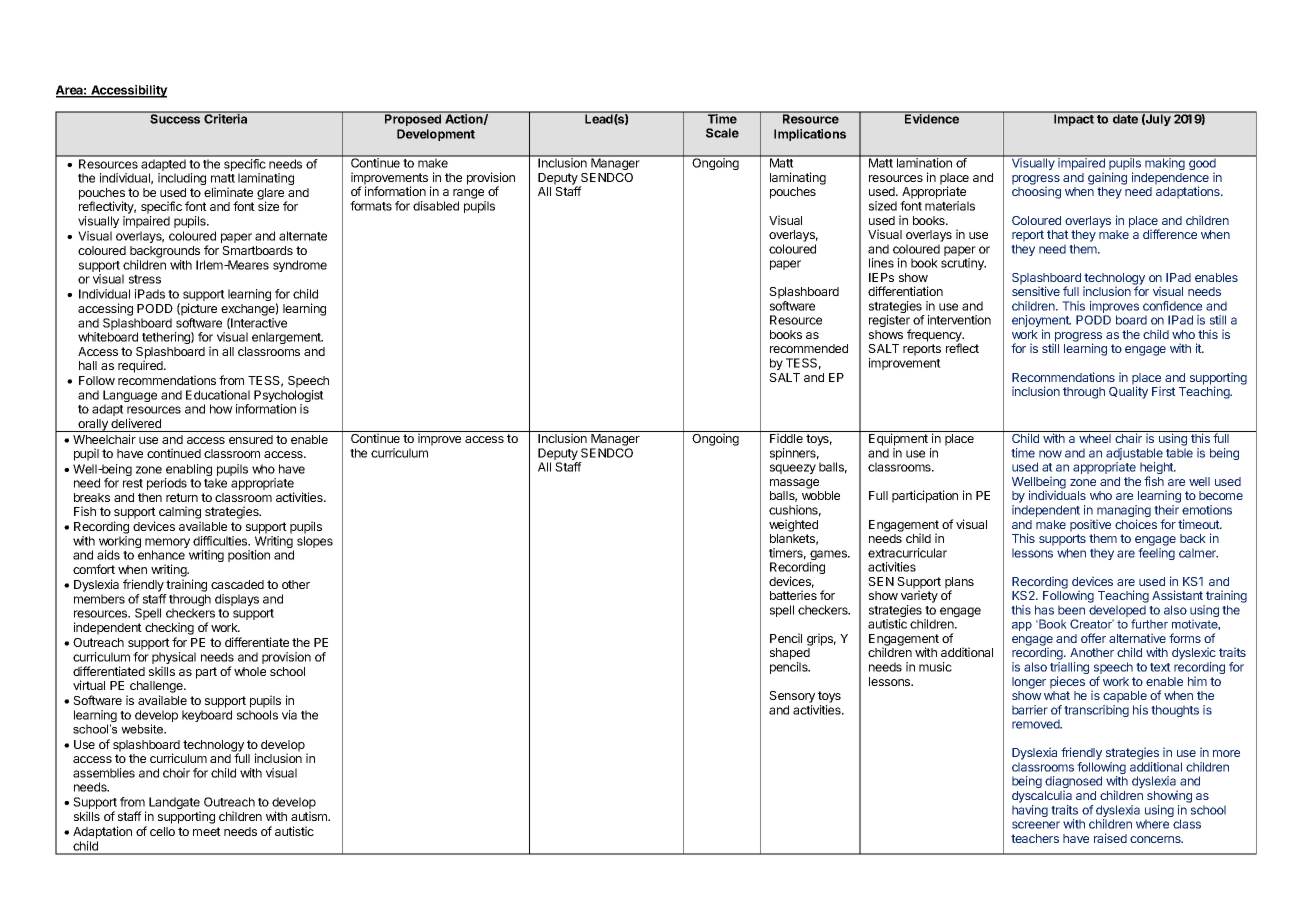 This page has height=924, width=1308. What do you see at coordinates (793, 595) in the page?
I see `batteries` at bounding box center [793, 595].
